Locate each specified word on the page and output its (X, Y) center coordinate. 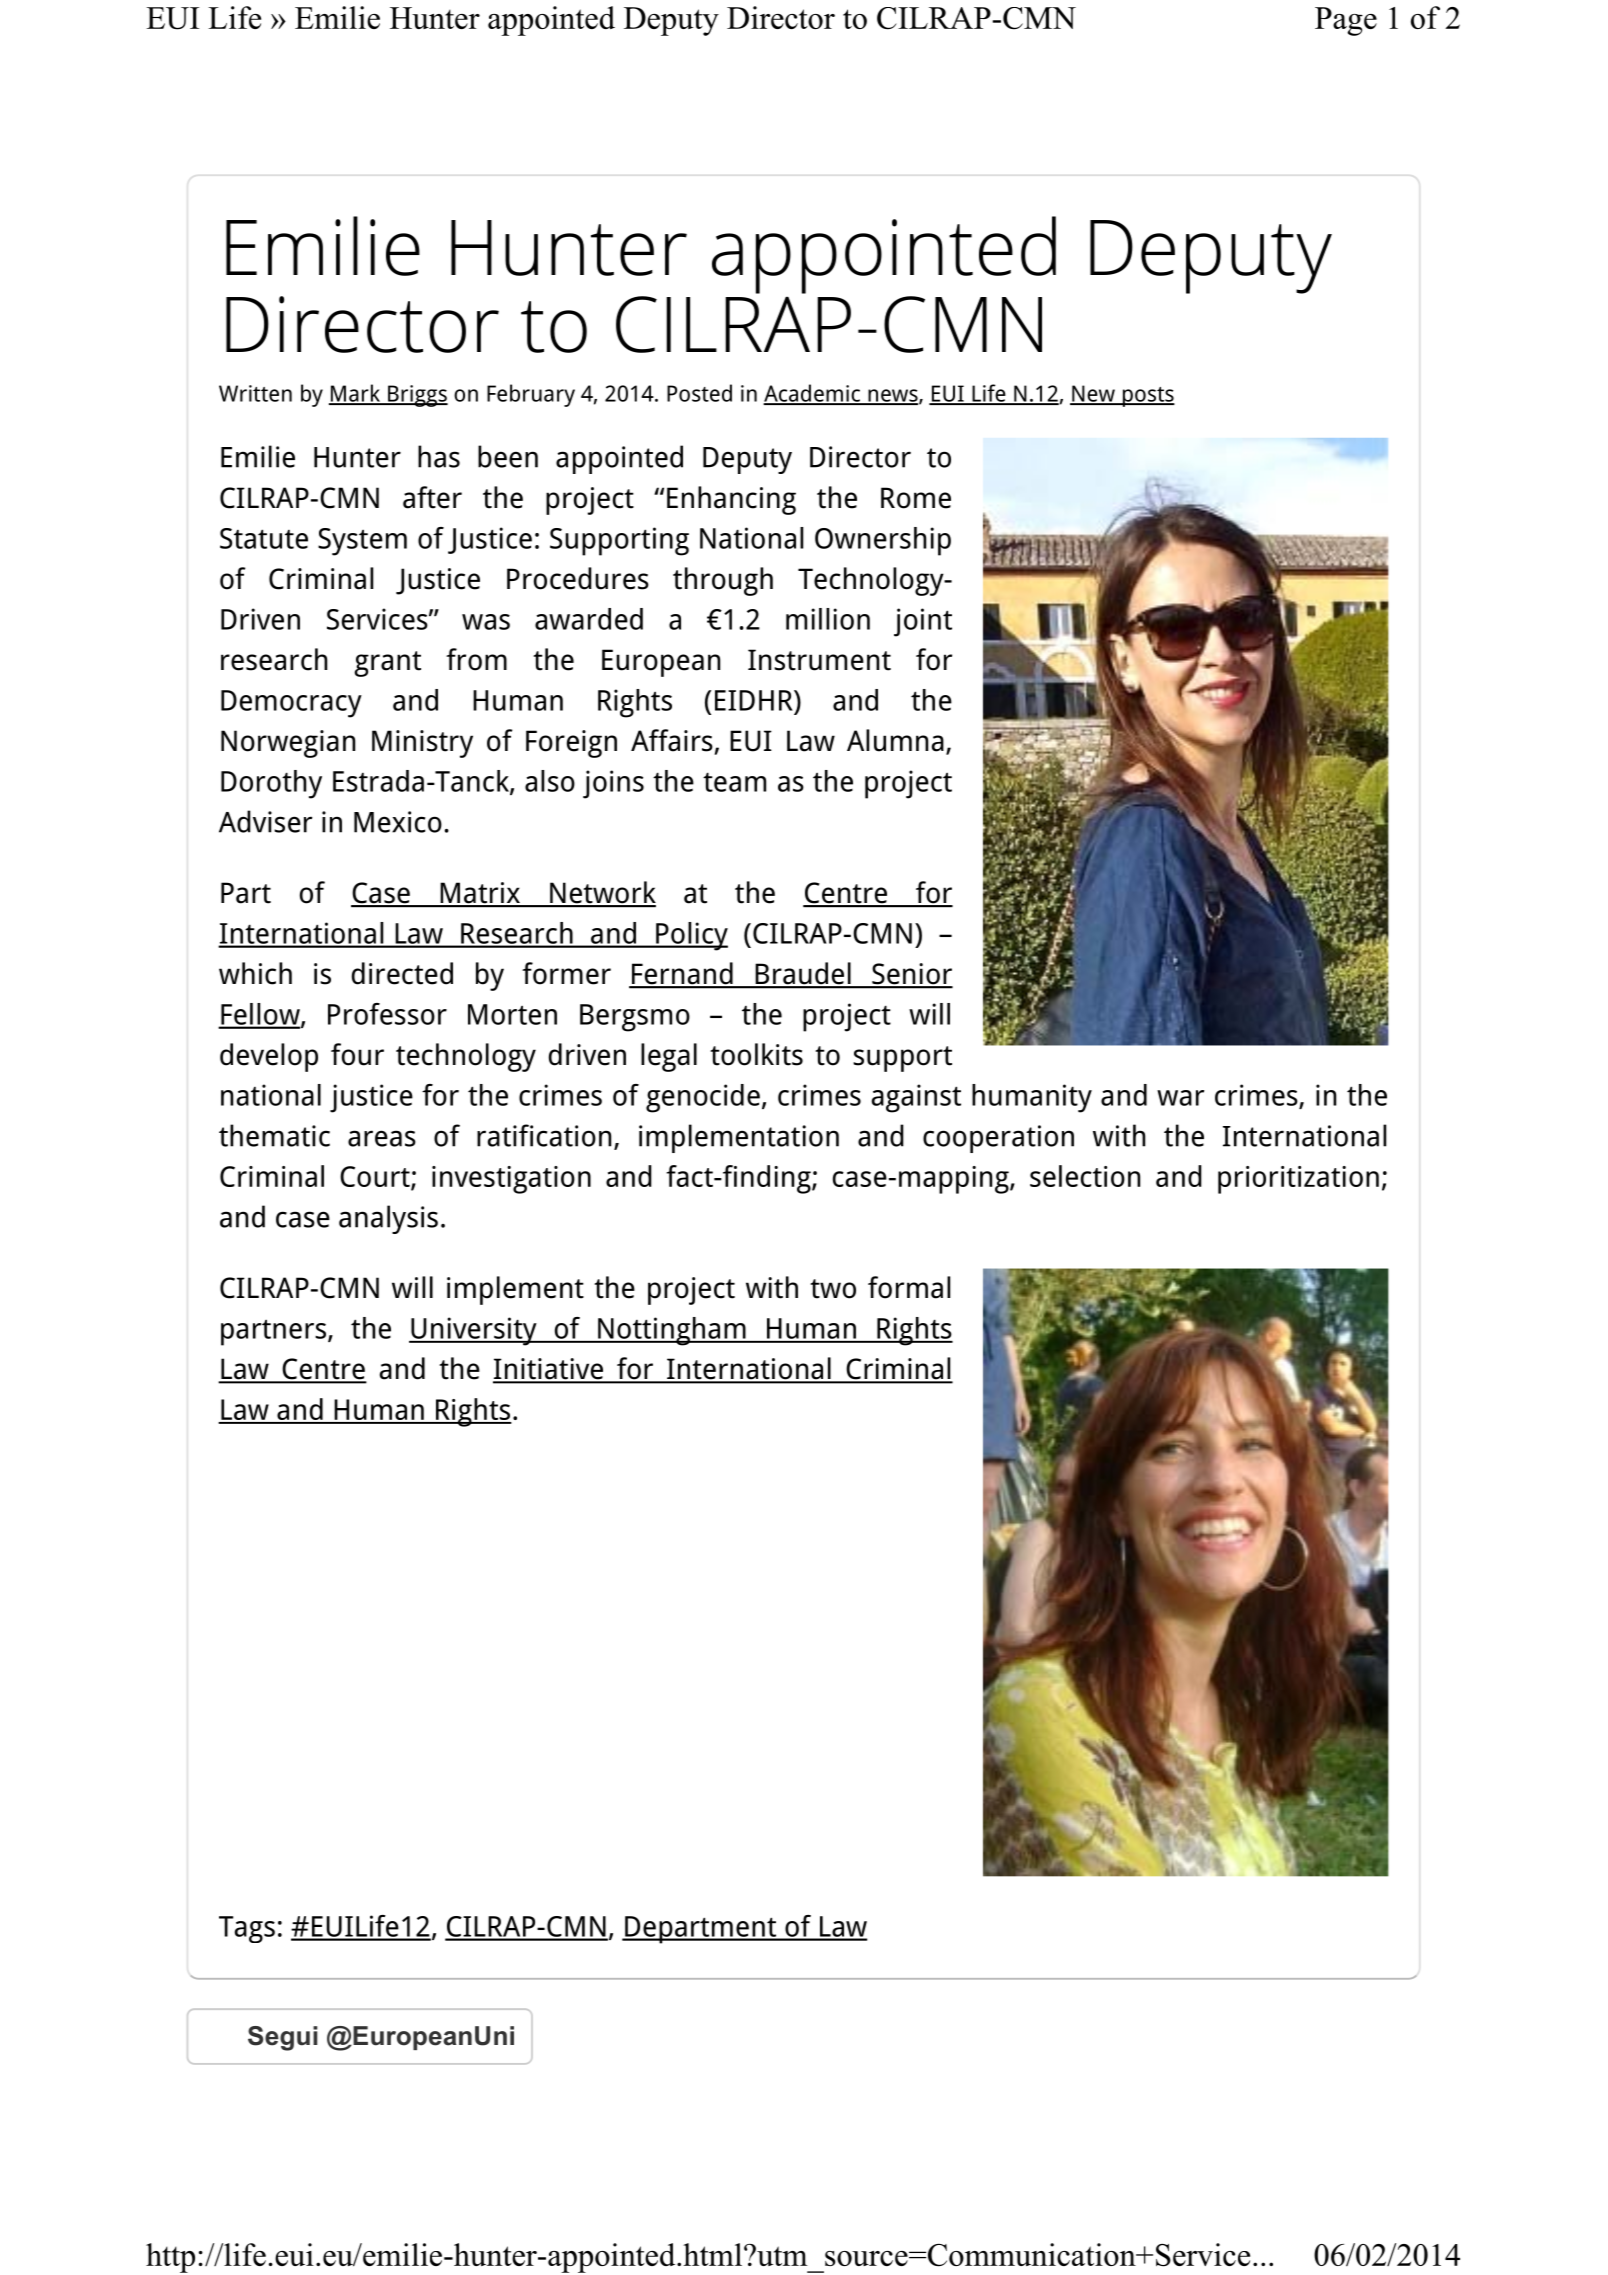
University (474, 1331)
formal (909, 1287)
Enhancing (731, 500)
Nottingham (672, 1331)
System (362, 542)
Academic (813, 394)
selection (1085, 1176)
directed (402, 973)
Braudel (803, 974)
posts (1147, 397)
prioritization (1298, 1180)
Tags (247, 1929)
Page (1346, 21)
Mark (355, 394)
